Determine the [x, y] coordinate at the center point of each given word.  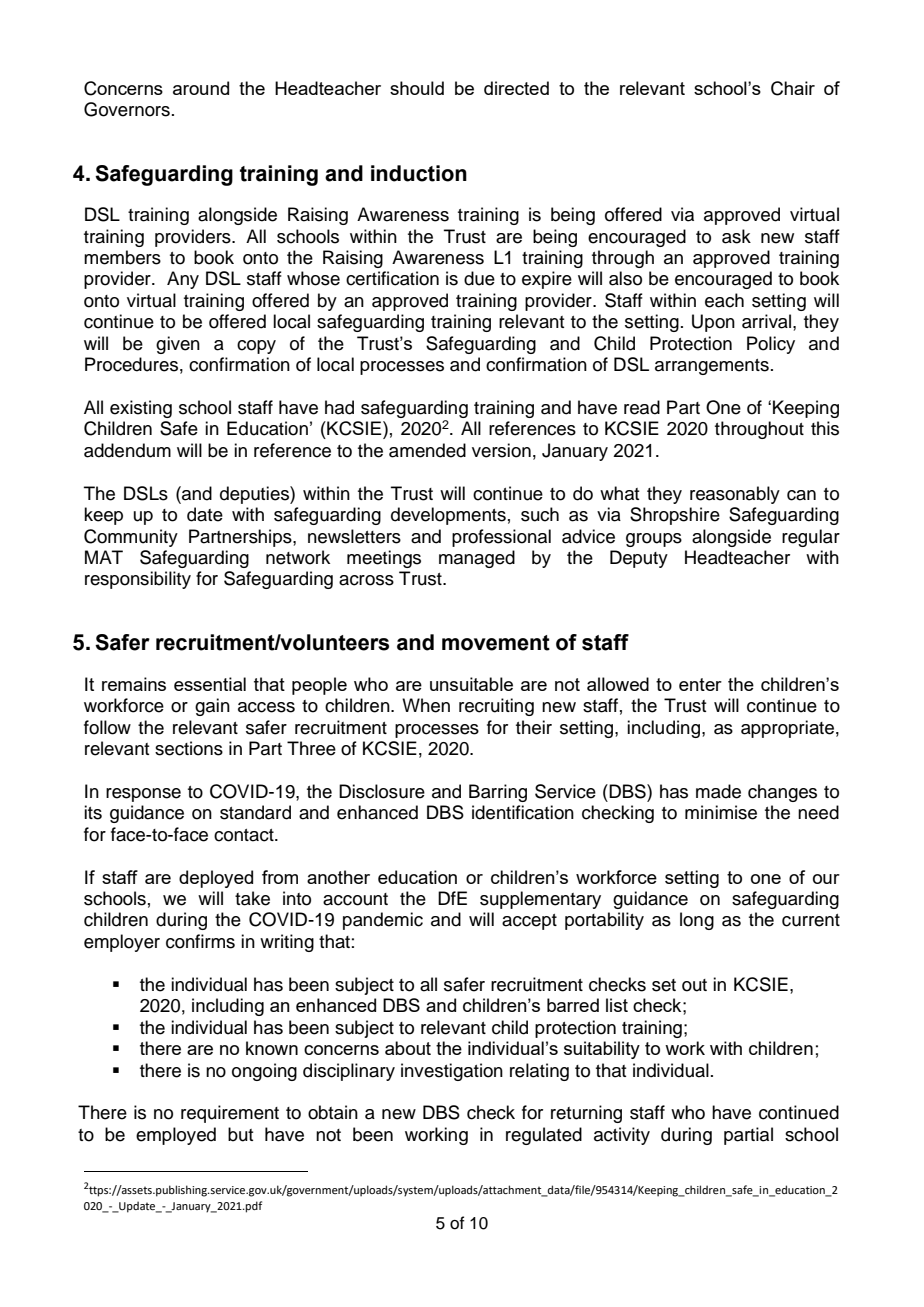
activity [622, 1136]
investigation [452, 1072]
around [201, 88]
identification [523, 812]
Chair [793, 88]
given [178, 345]
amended [427, 450]
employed [176, 1136]
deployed [216, 879]
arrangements [712, 367]
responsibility [138, 580]
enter [700, 684]
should [417, 88]
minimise [721, 812]
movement [496, 643]
